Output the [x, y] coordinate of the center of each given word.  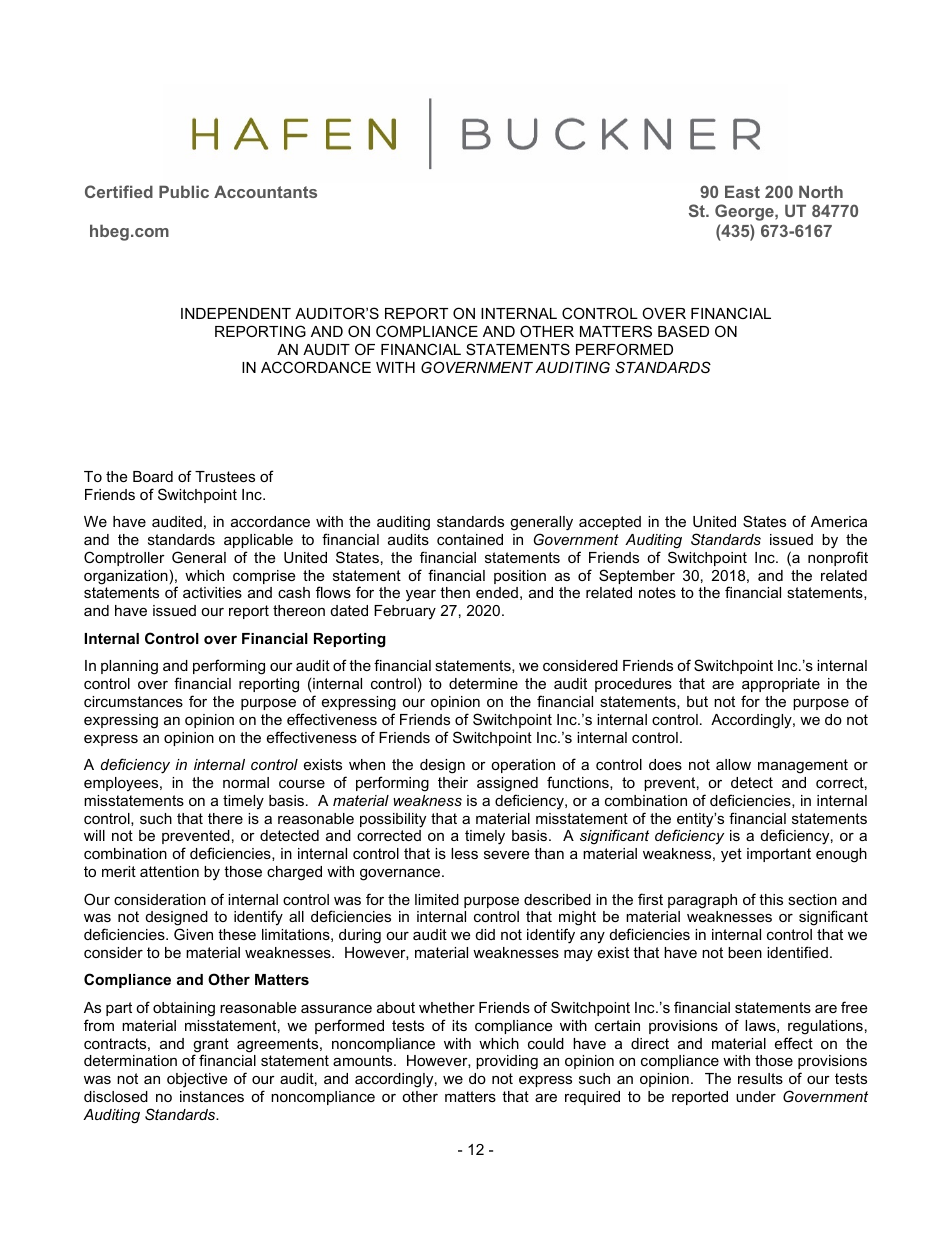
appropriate [781, 685]
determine [483, 683]
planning [129, 667]
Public [184, 191]
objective [197, 1080]
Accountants [265, 191]
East [742, 191]
